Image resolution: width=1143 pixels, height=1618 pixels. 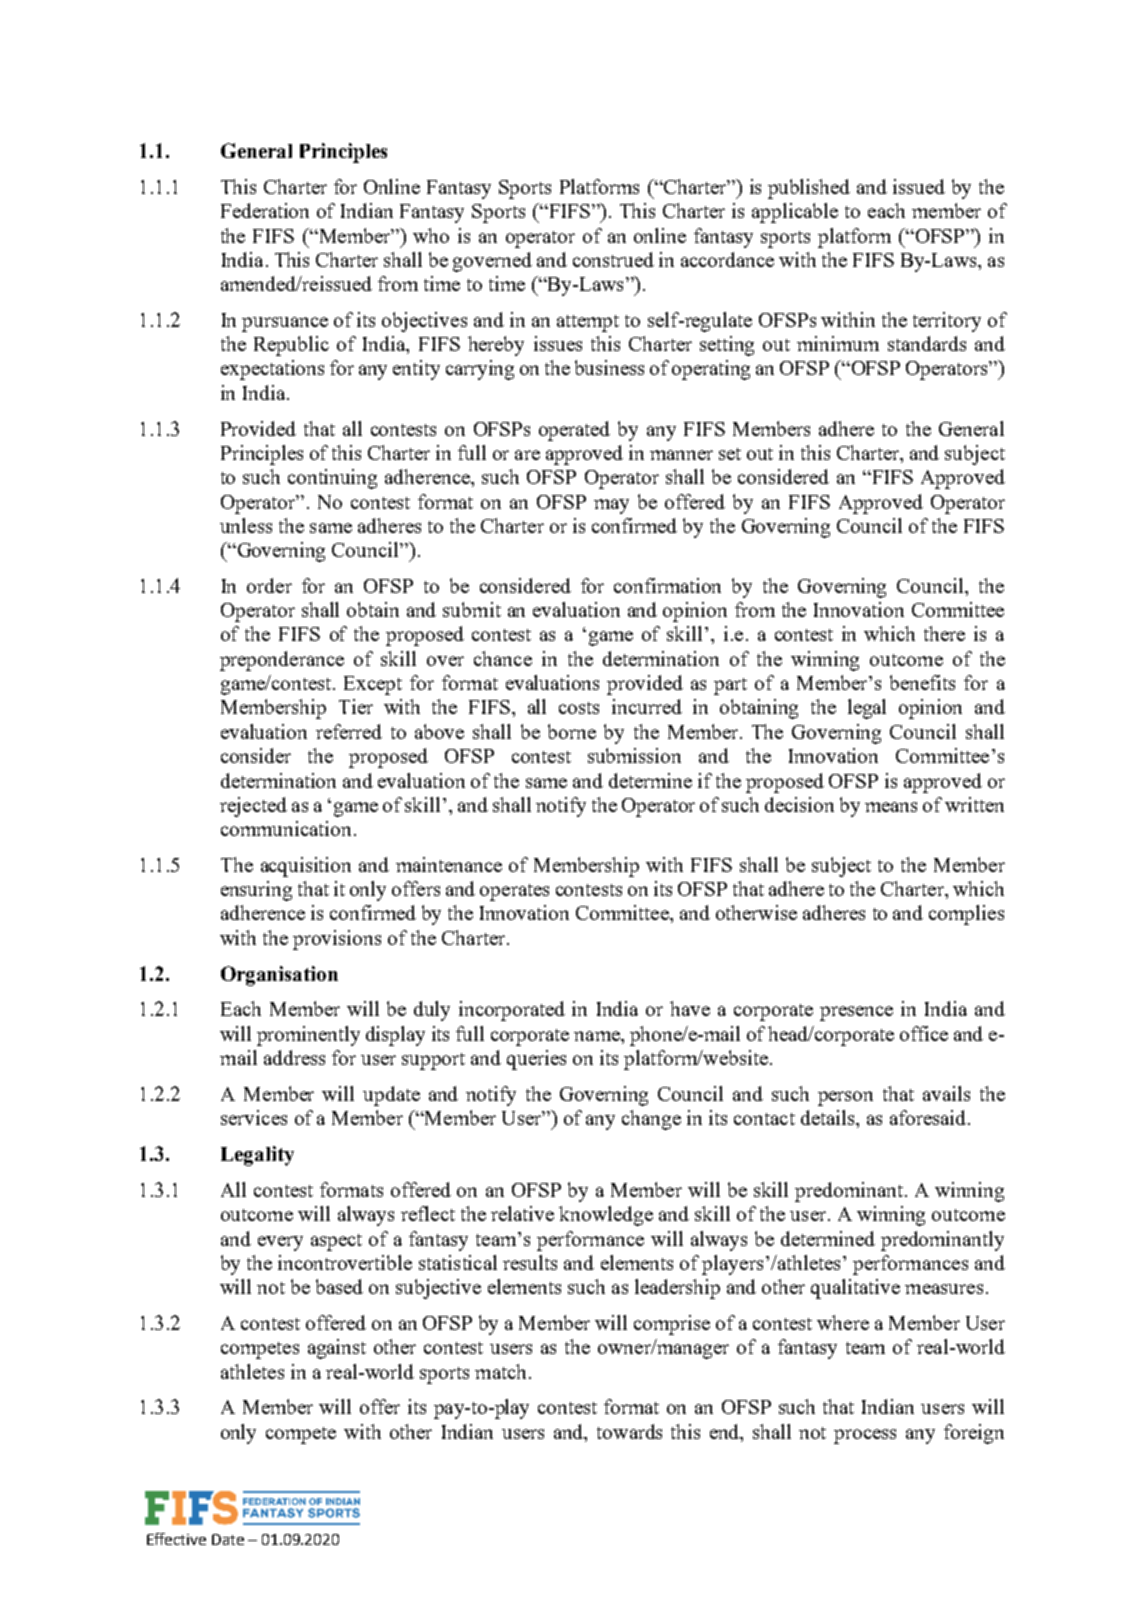 What do you see at coordinates (809, 189) in the screenshot?
I see `published` at bounding box center [809, 189].
